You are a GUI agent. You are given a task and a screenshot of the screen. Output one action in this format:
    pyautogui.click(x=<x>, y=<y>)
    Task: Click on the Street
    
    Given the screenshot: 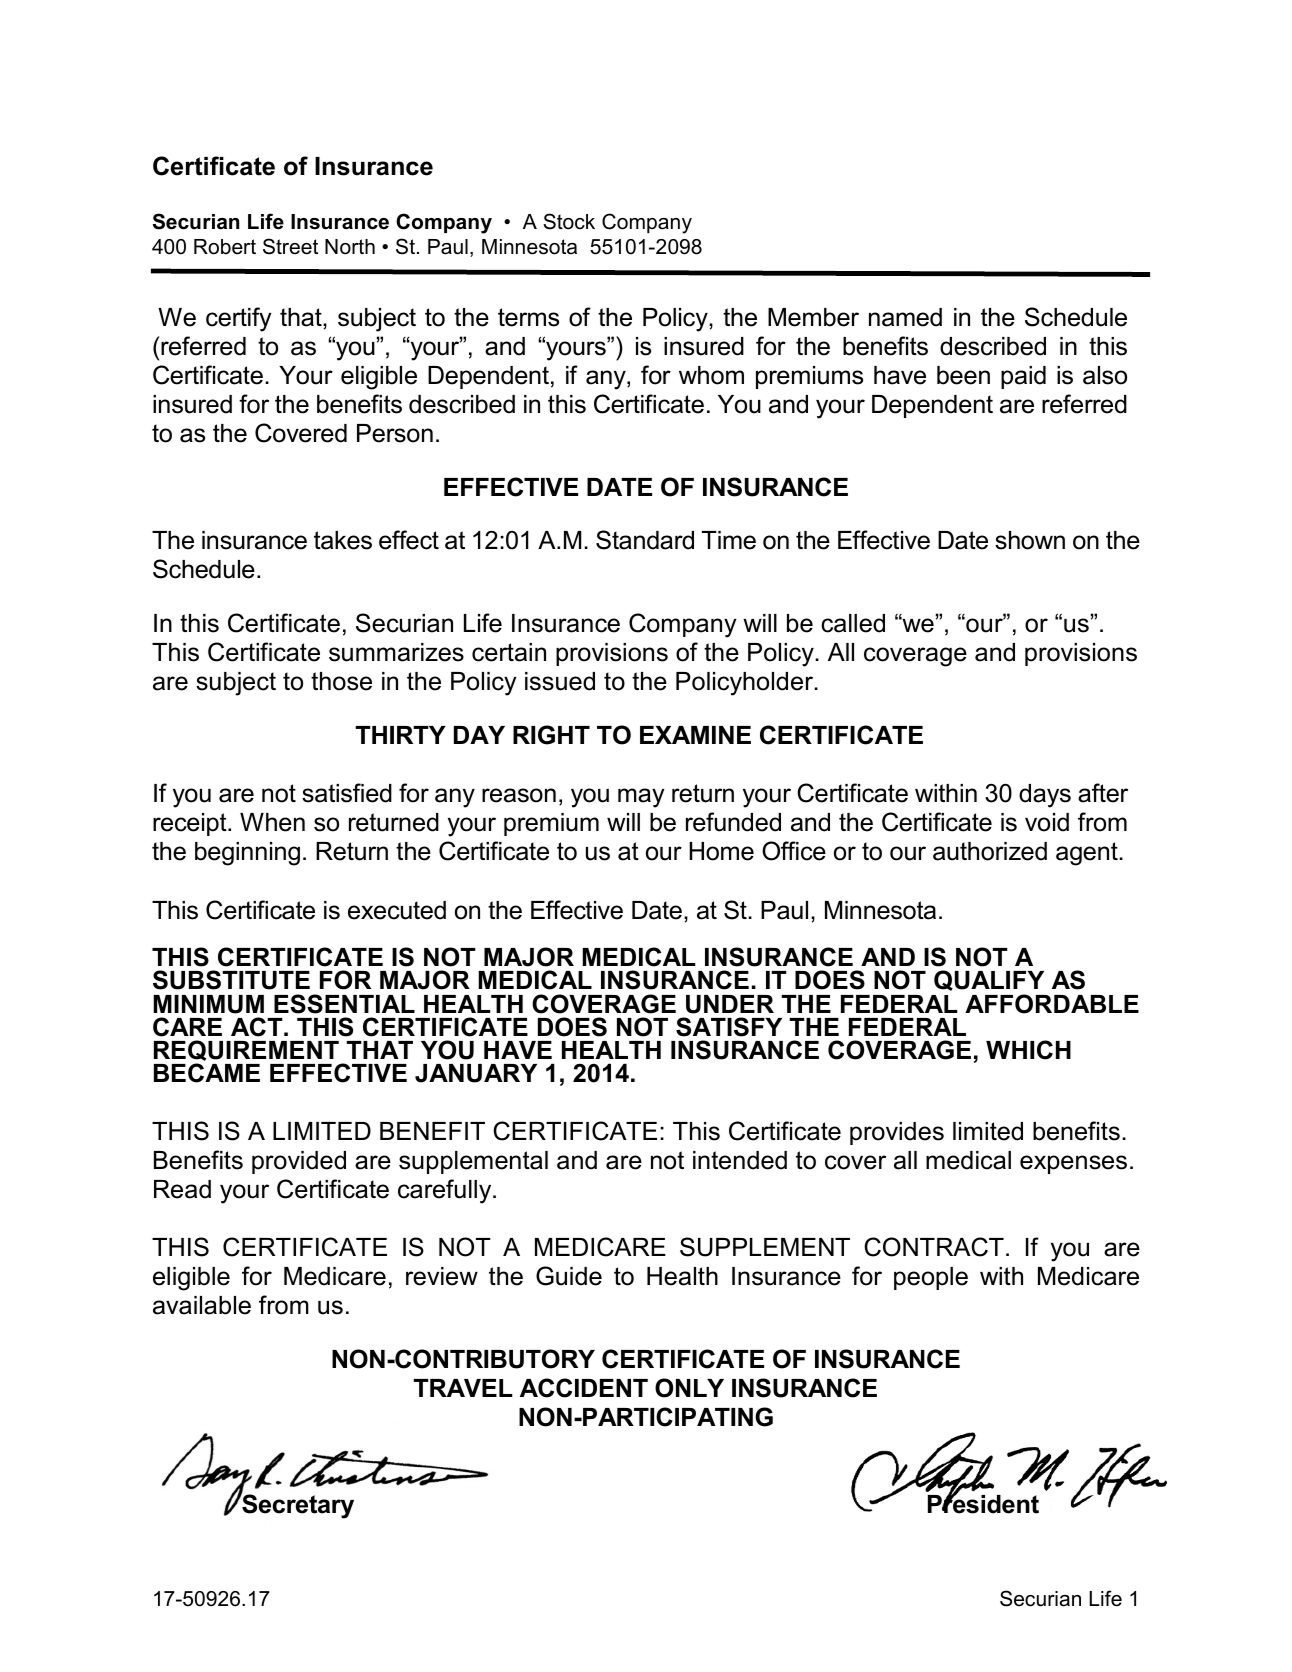 What is the action you would take?
    pyautogui.click(x=290, y=246)
